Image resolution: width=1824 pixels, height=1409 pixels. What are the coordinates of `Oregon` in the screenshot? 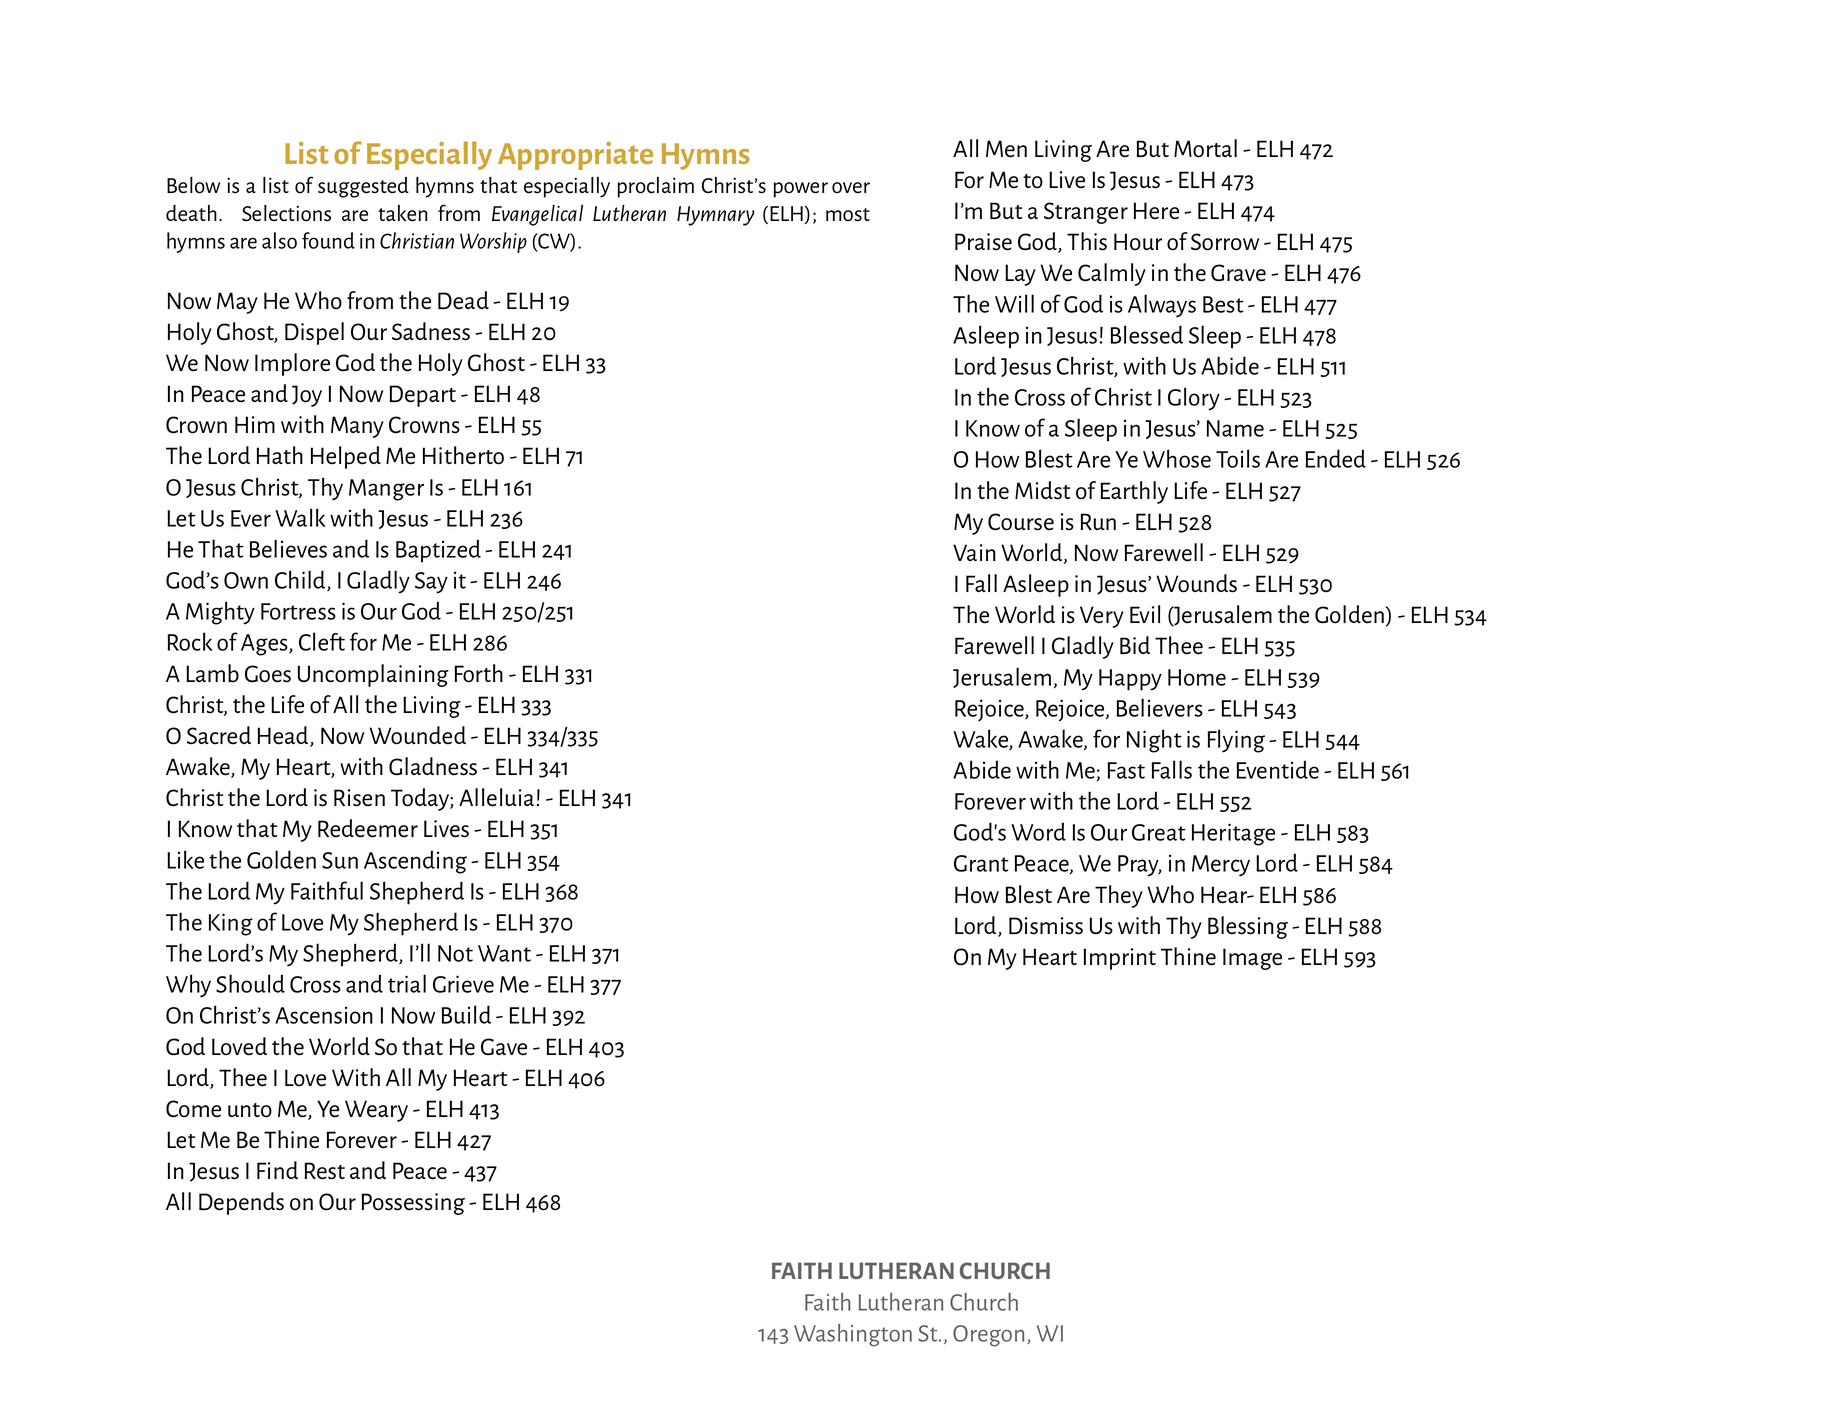 It's located at (988, 1336).
